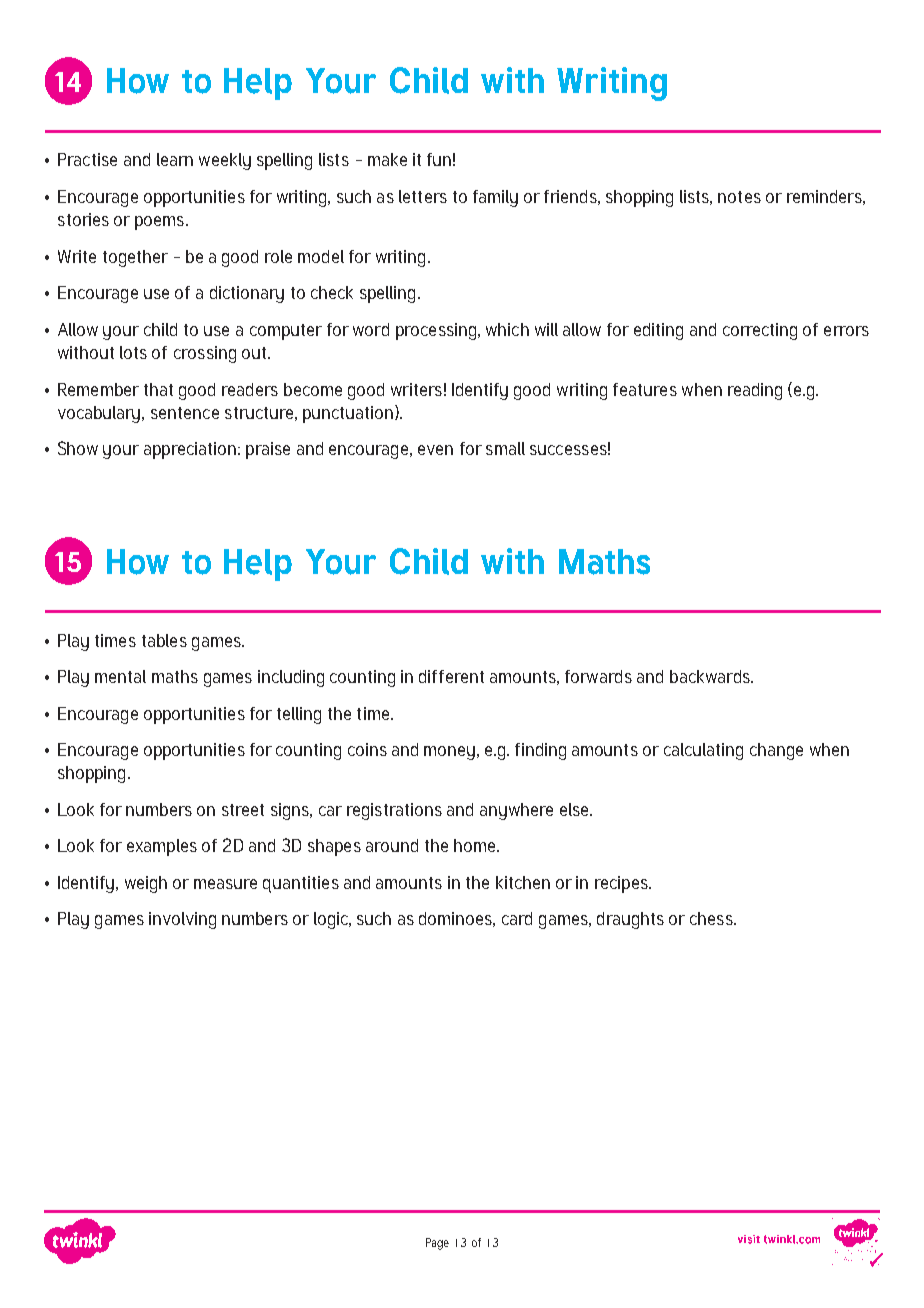 This image has height=1308, width=924. I want to click on family, so click(495, 198).
